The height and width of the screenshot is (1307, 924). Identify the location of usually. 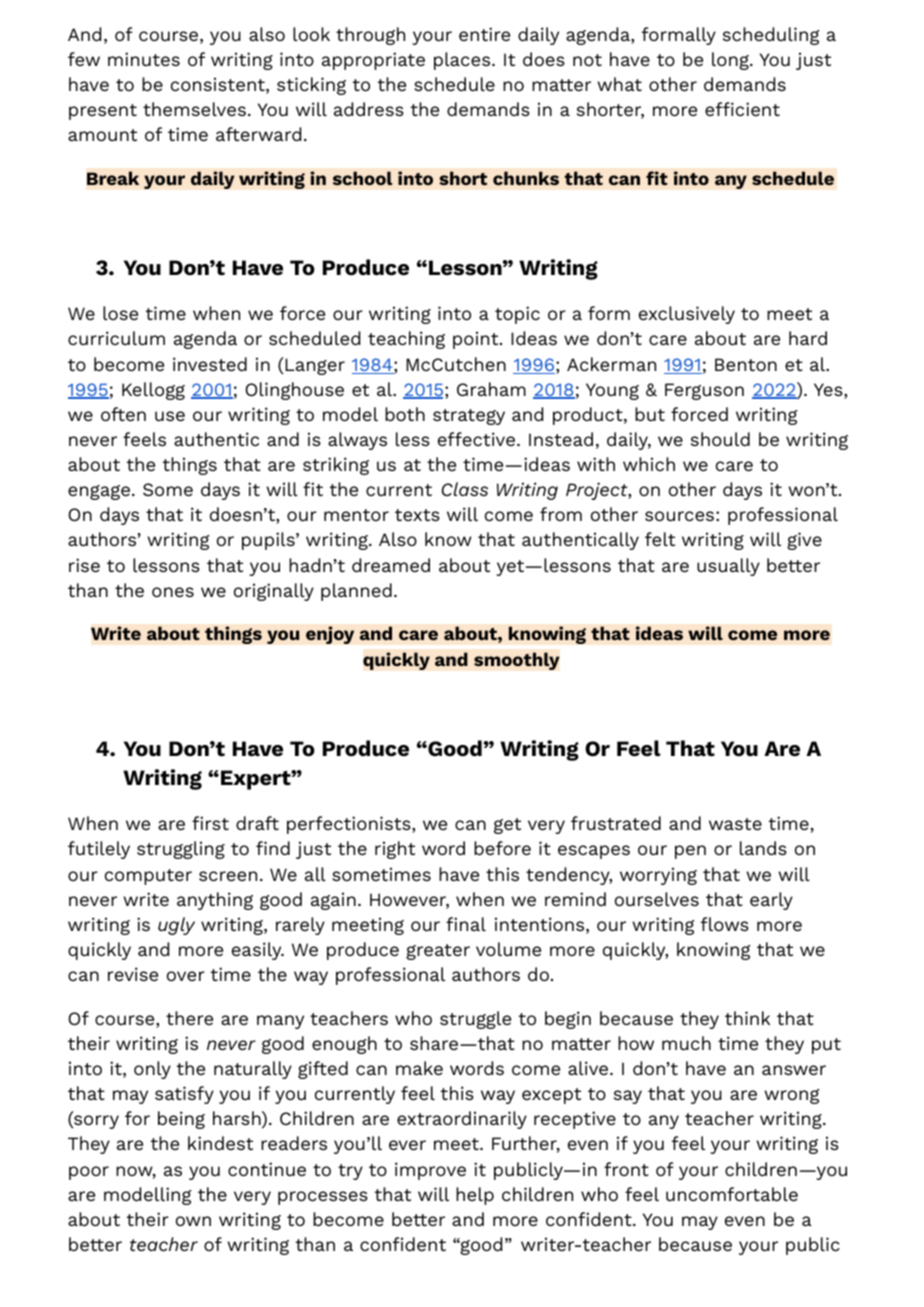
(728, 567).
